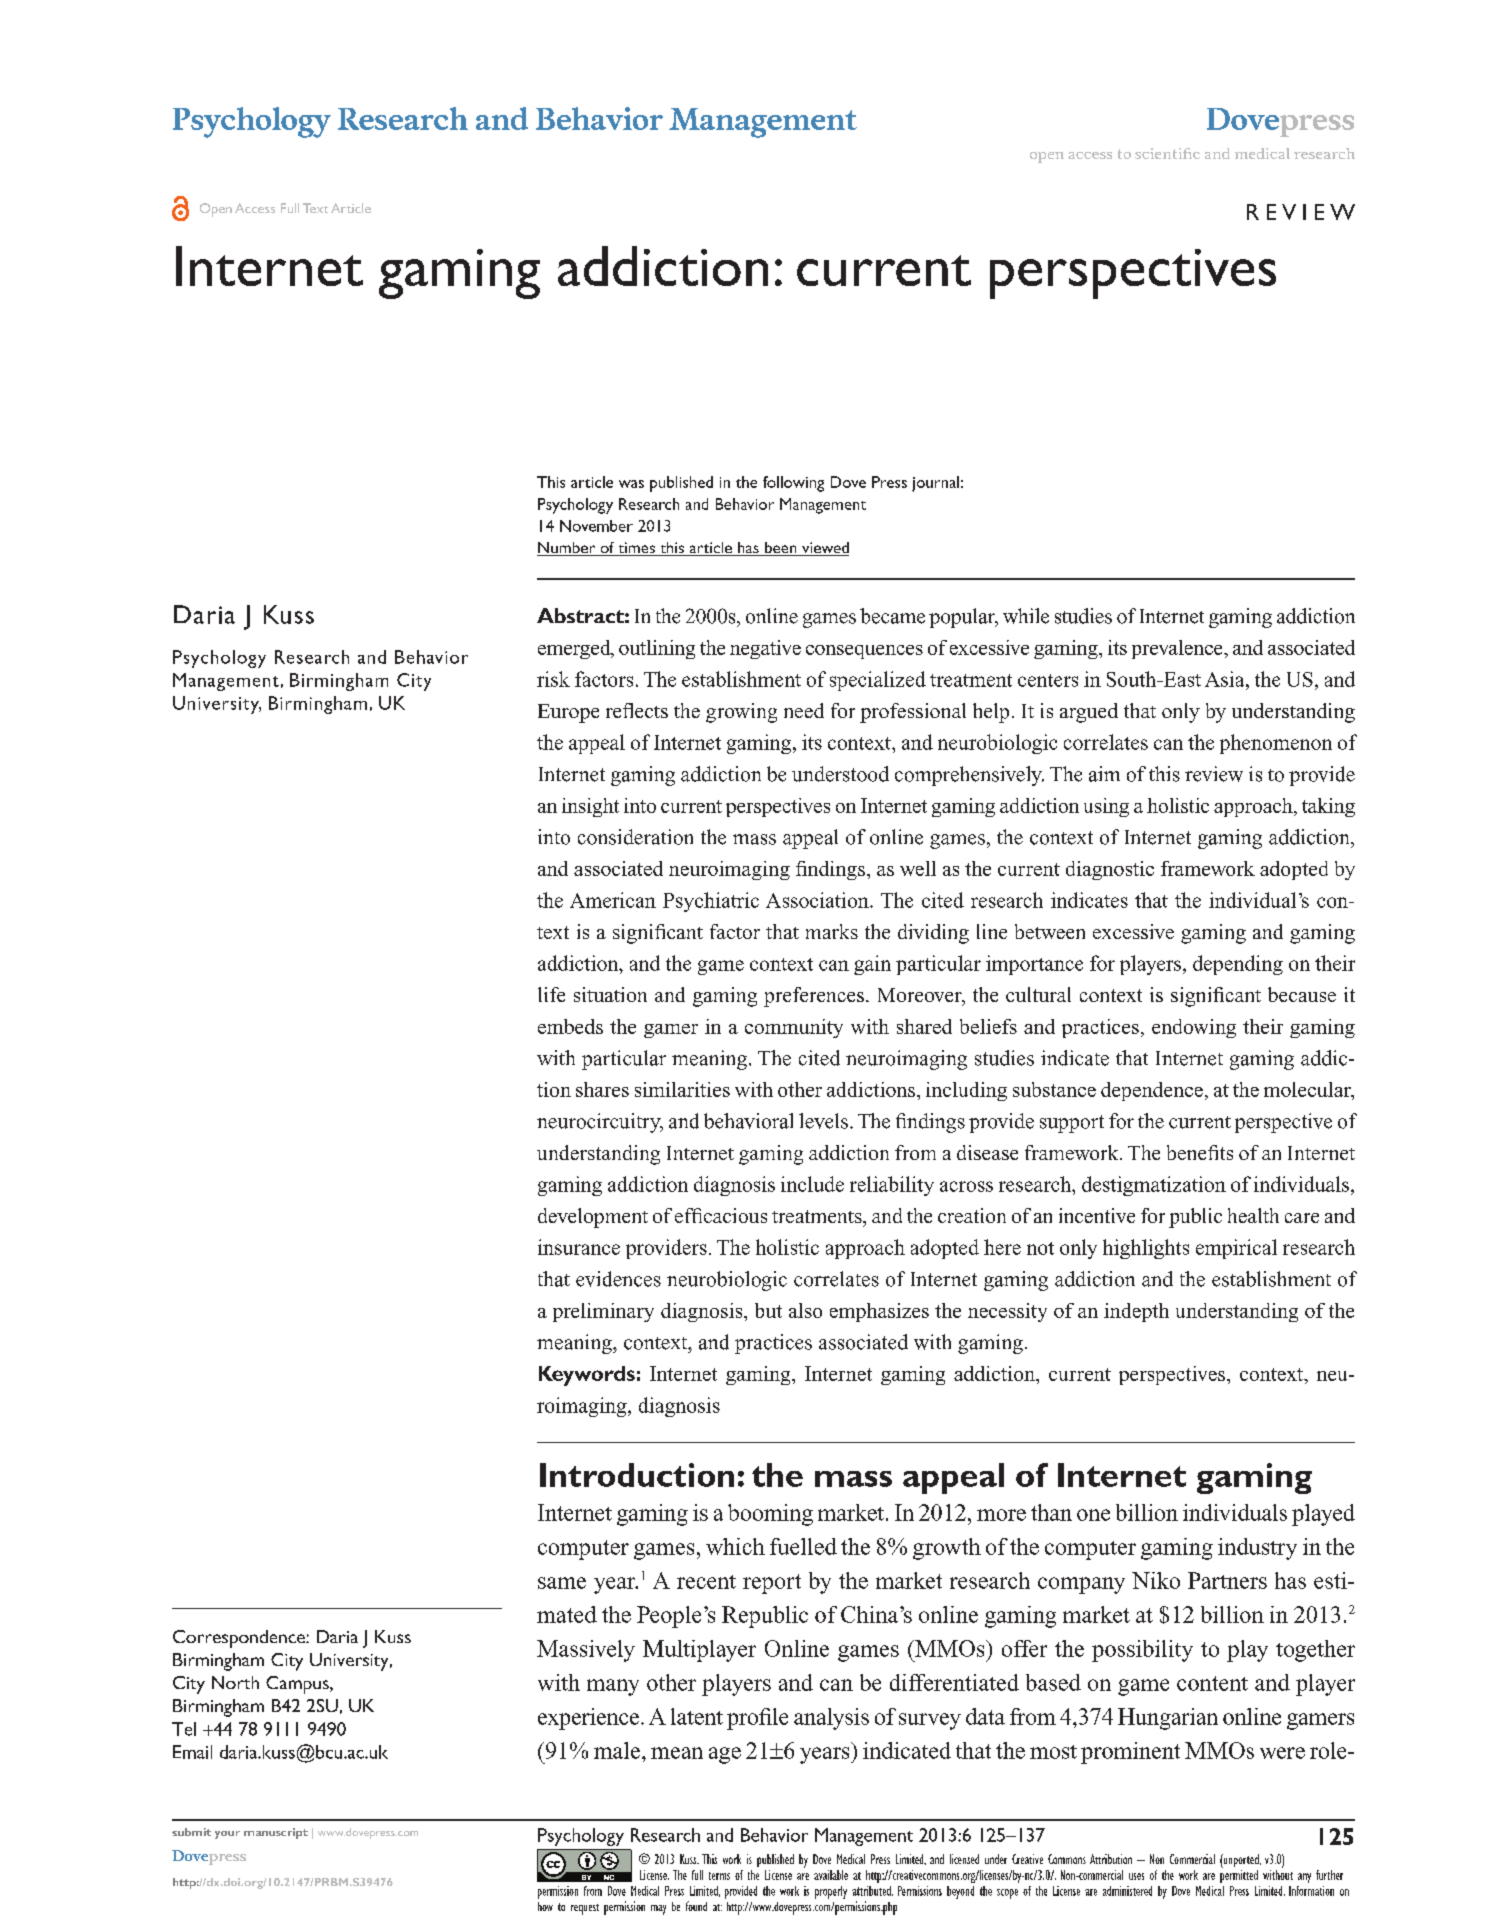 The image size is (1486, 1923). I want to click on insight, so click(590, 807).
